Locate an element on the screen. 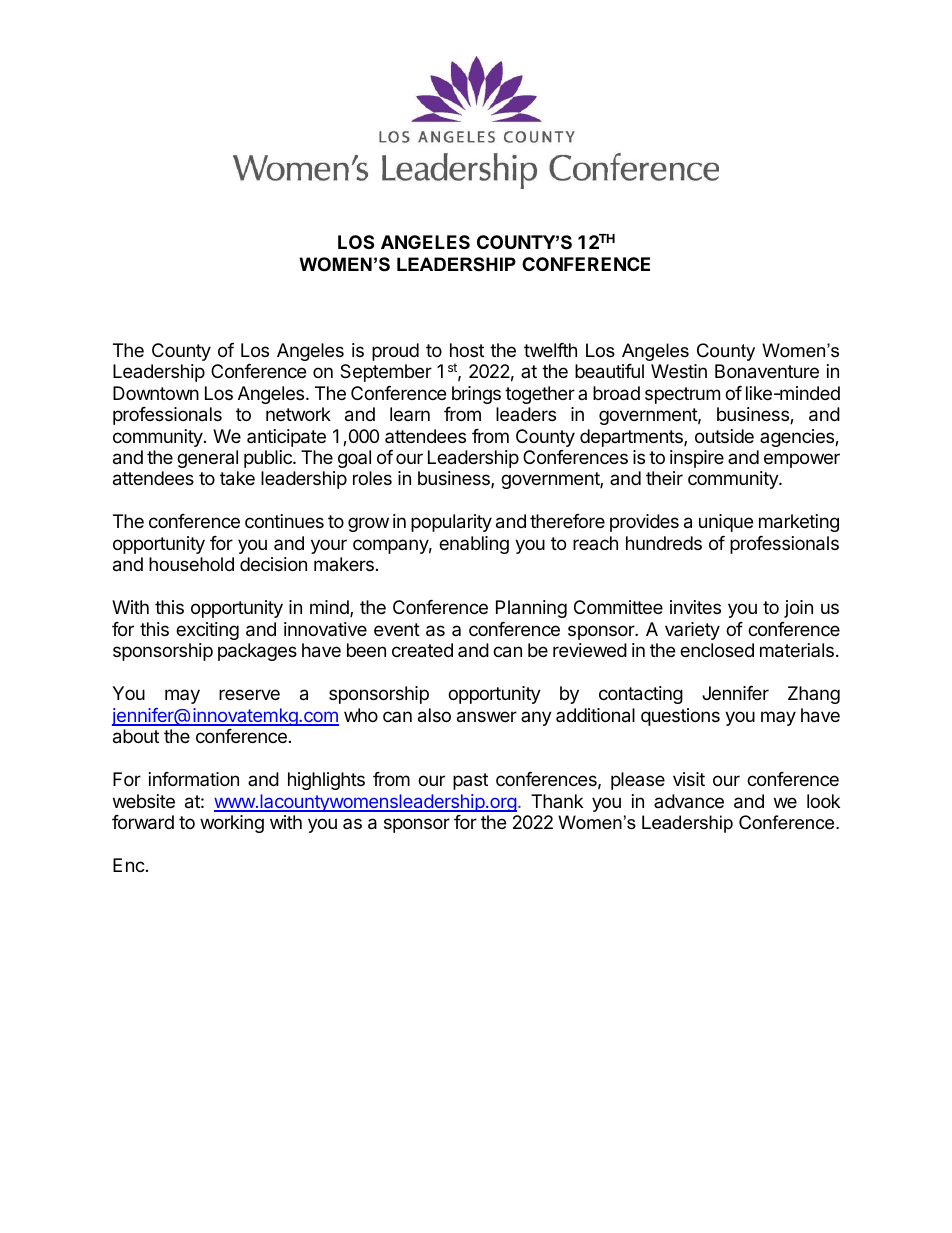  host is located at coordinates (467, 350).
